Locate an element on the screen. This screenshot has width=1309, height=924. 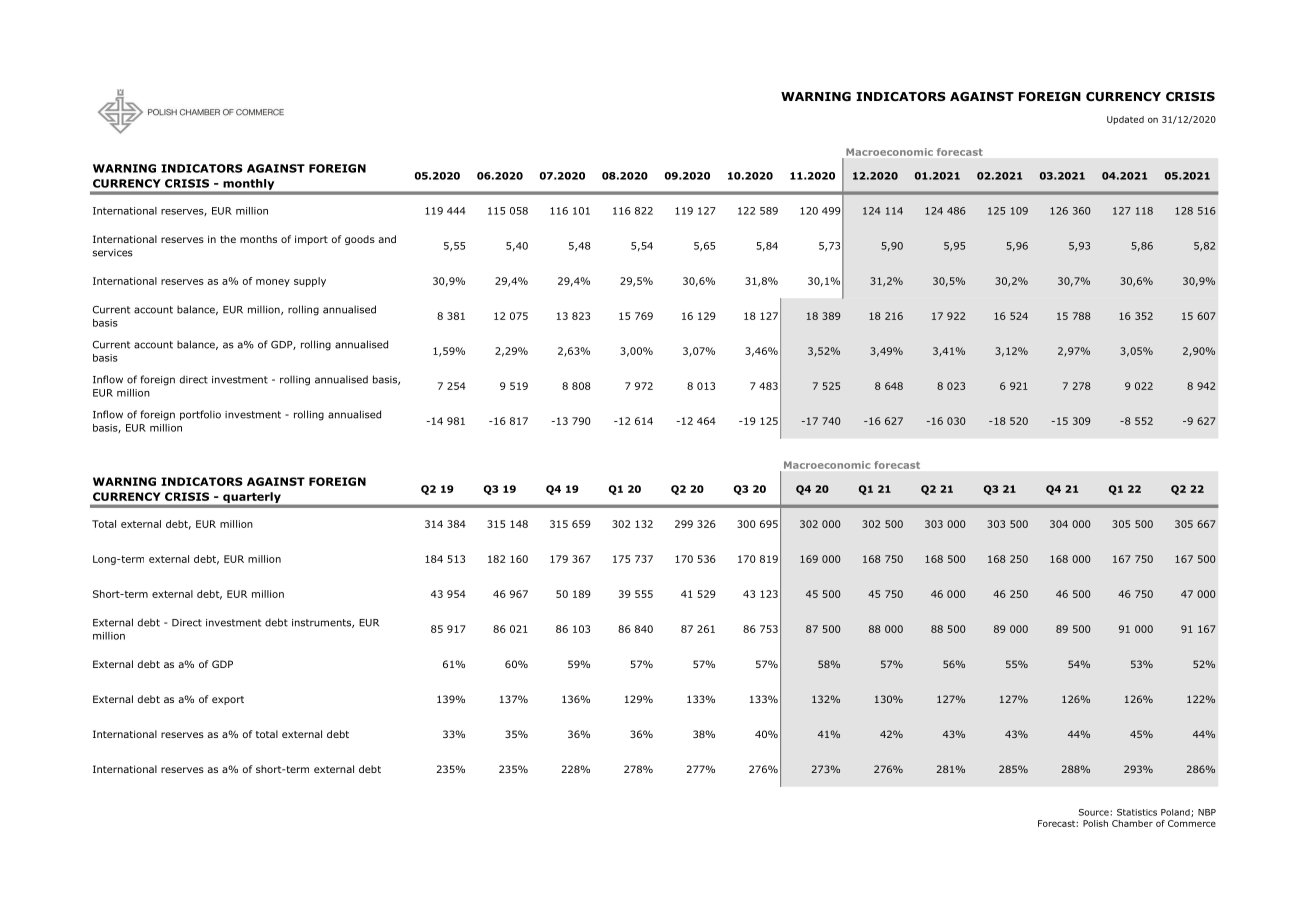
goods is located at coordinates (360, 240).
